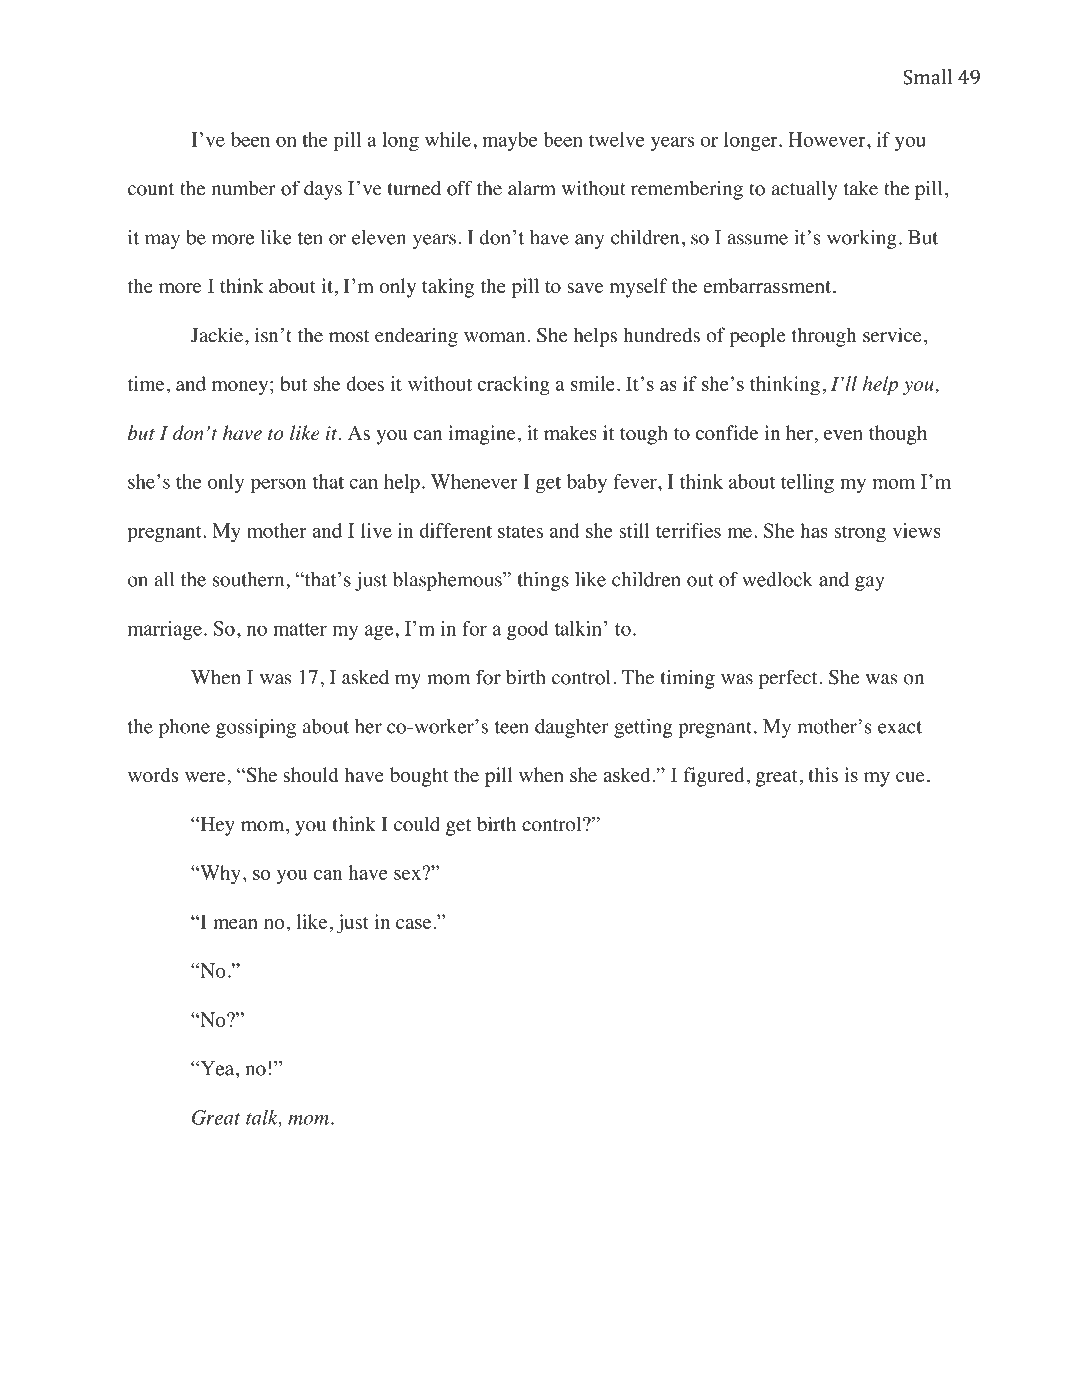  I want to click on case, so click(413, 924).
